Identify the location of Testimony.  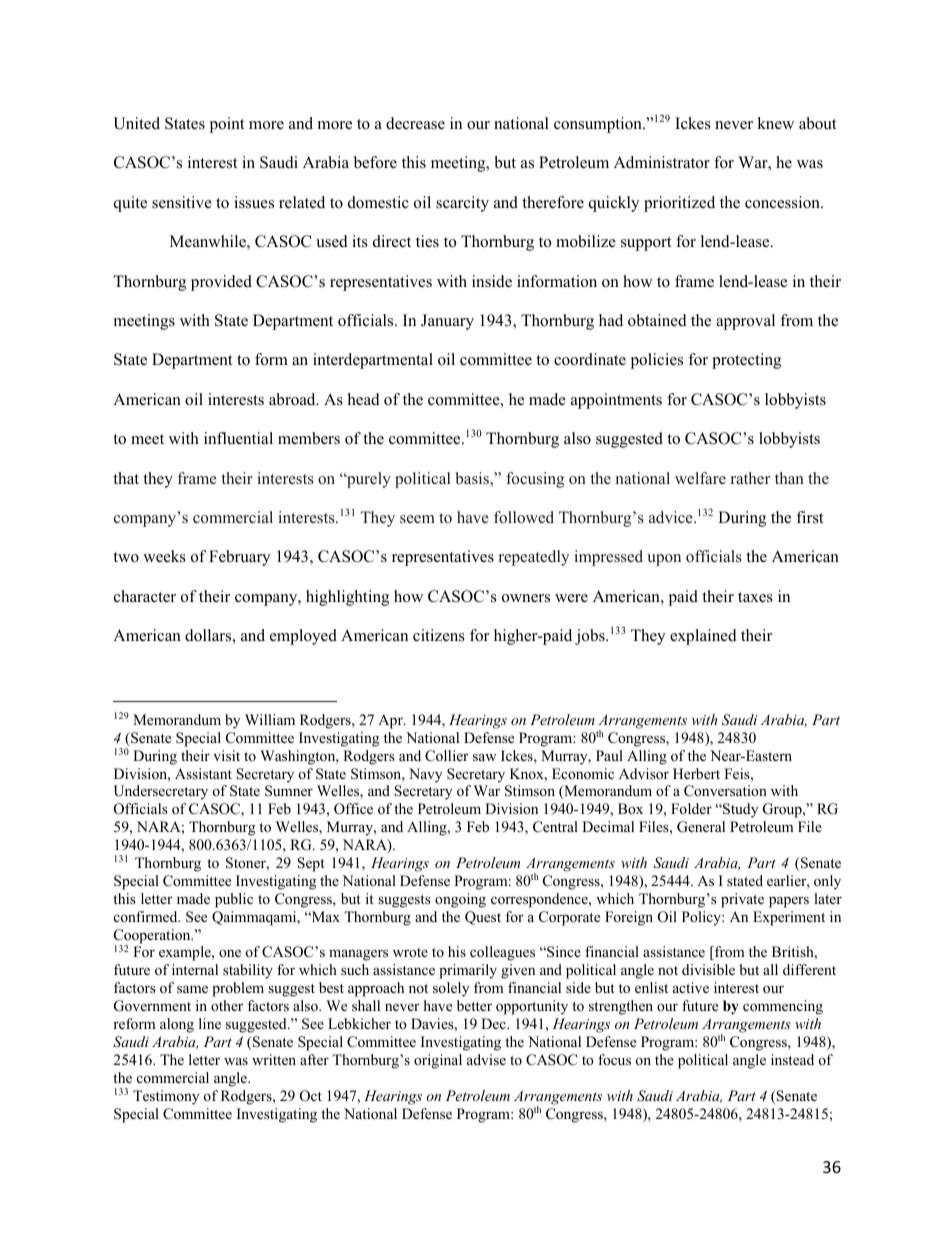
(166, 1097).
